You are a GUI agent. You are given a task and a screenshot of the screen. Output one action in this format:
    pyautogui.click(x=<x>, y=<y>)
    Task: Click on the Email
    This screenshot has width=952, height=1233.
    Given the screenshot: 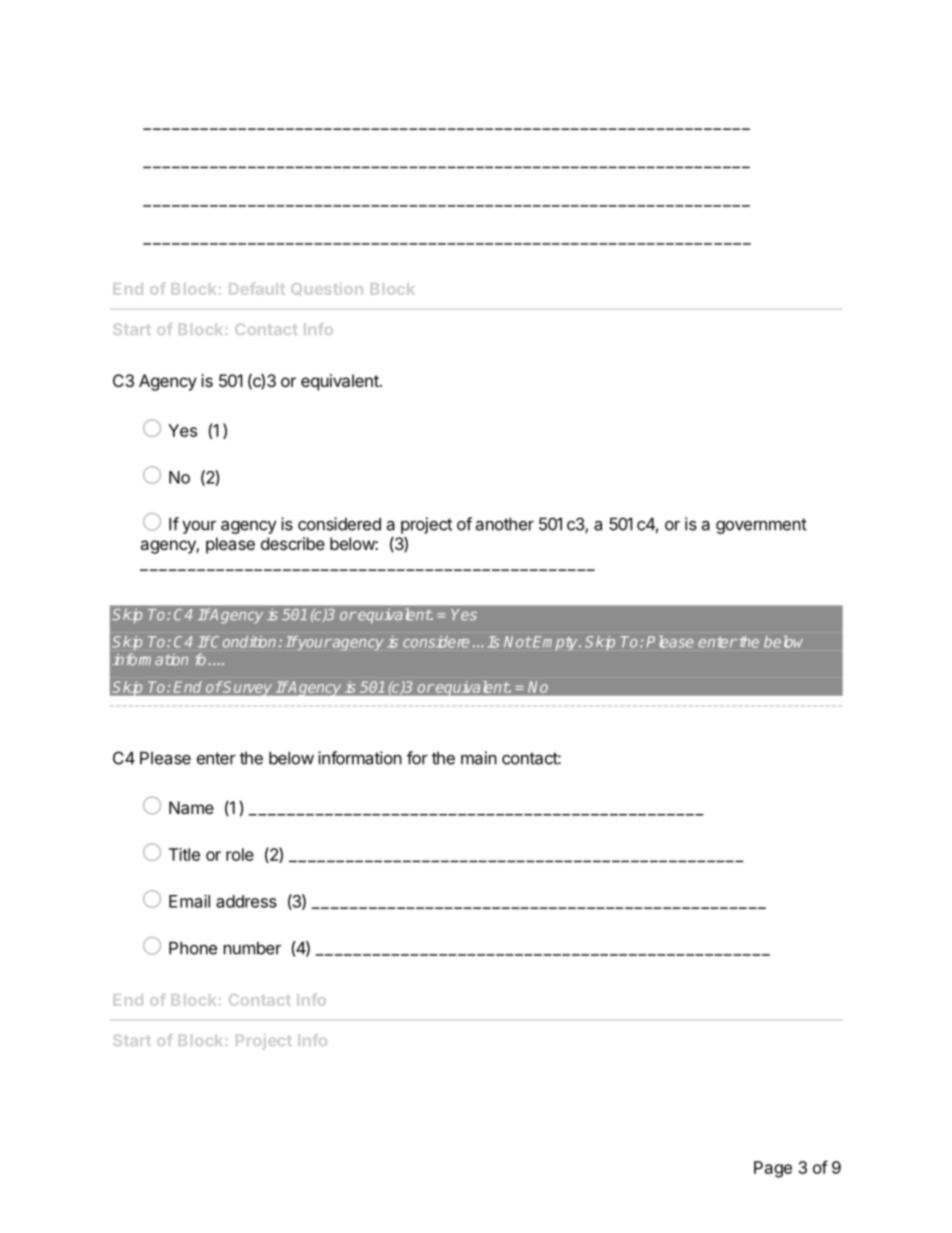 What is the action you would take?
    pyautogui.click(x=189, y=901)
